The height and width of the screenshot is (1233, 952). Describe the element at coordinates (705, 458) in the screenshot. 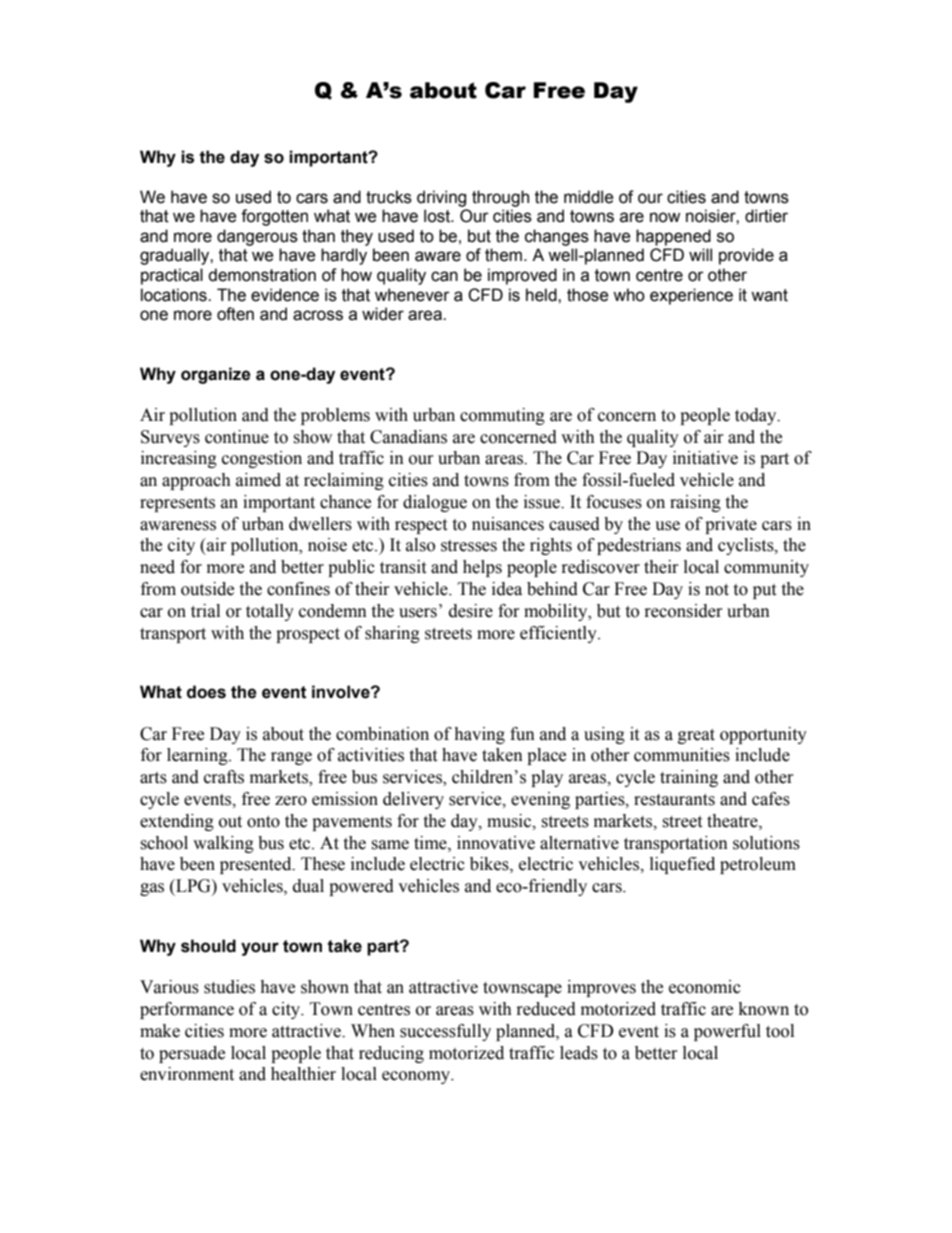

I see `initiative` at that location.
